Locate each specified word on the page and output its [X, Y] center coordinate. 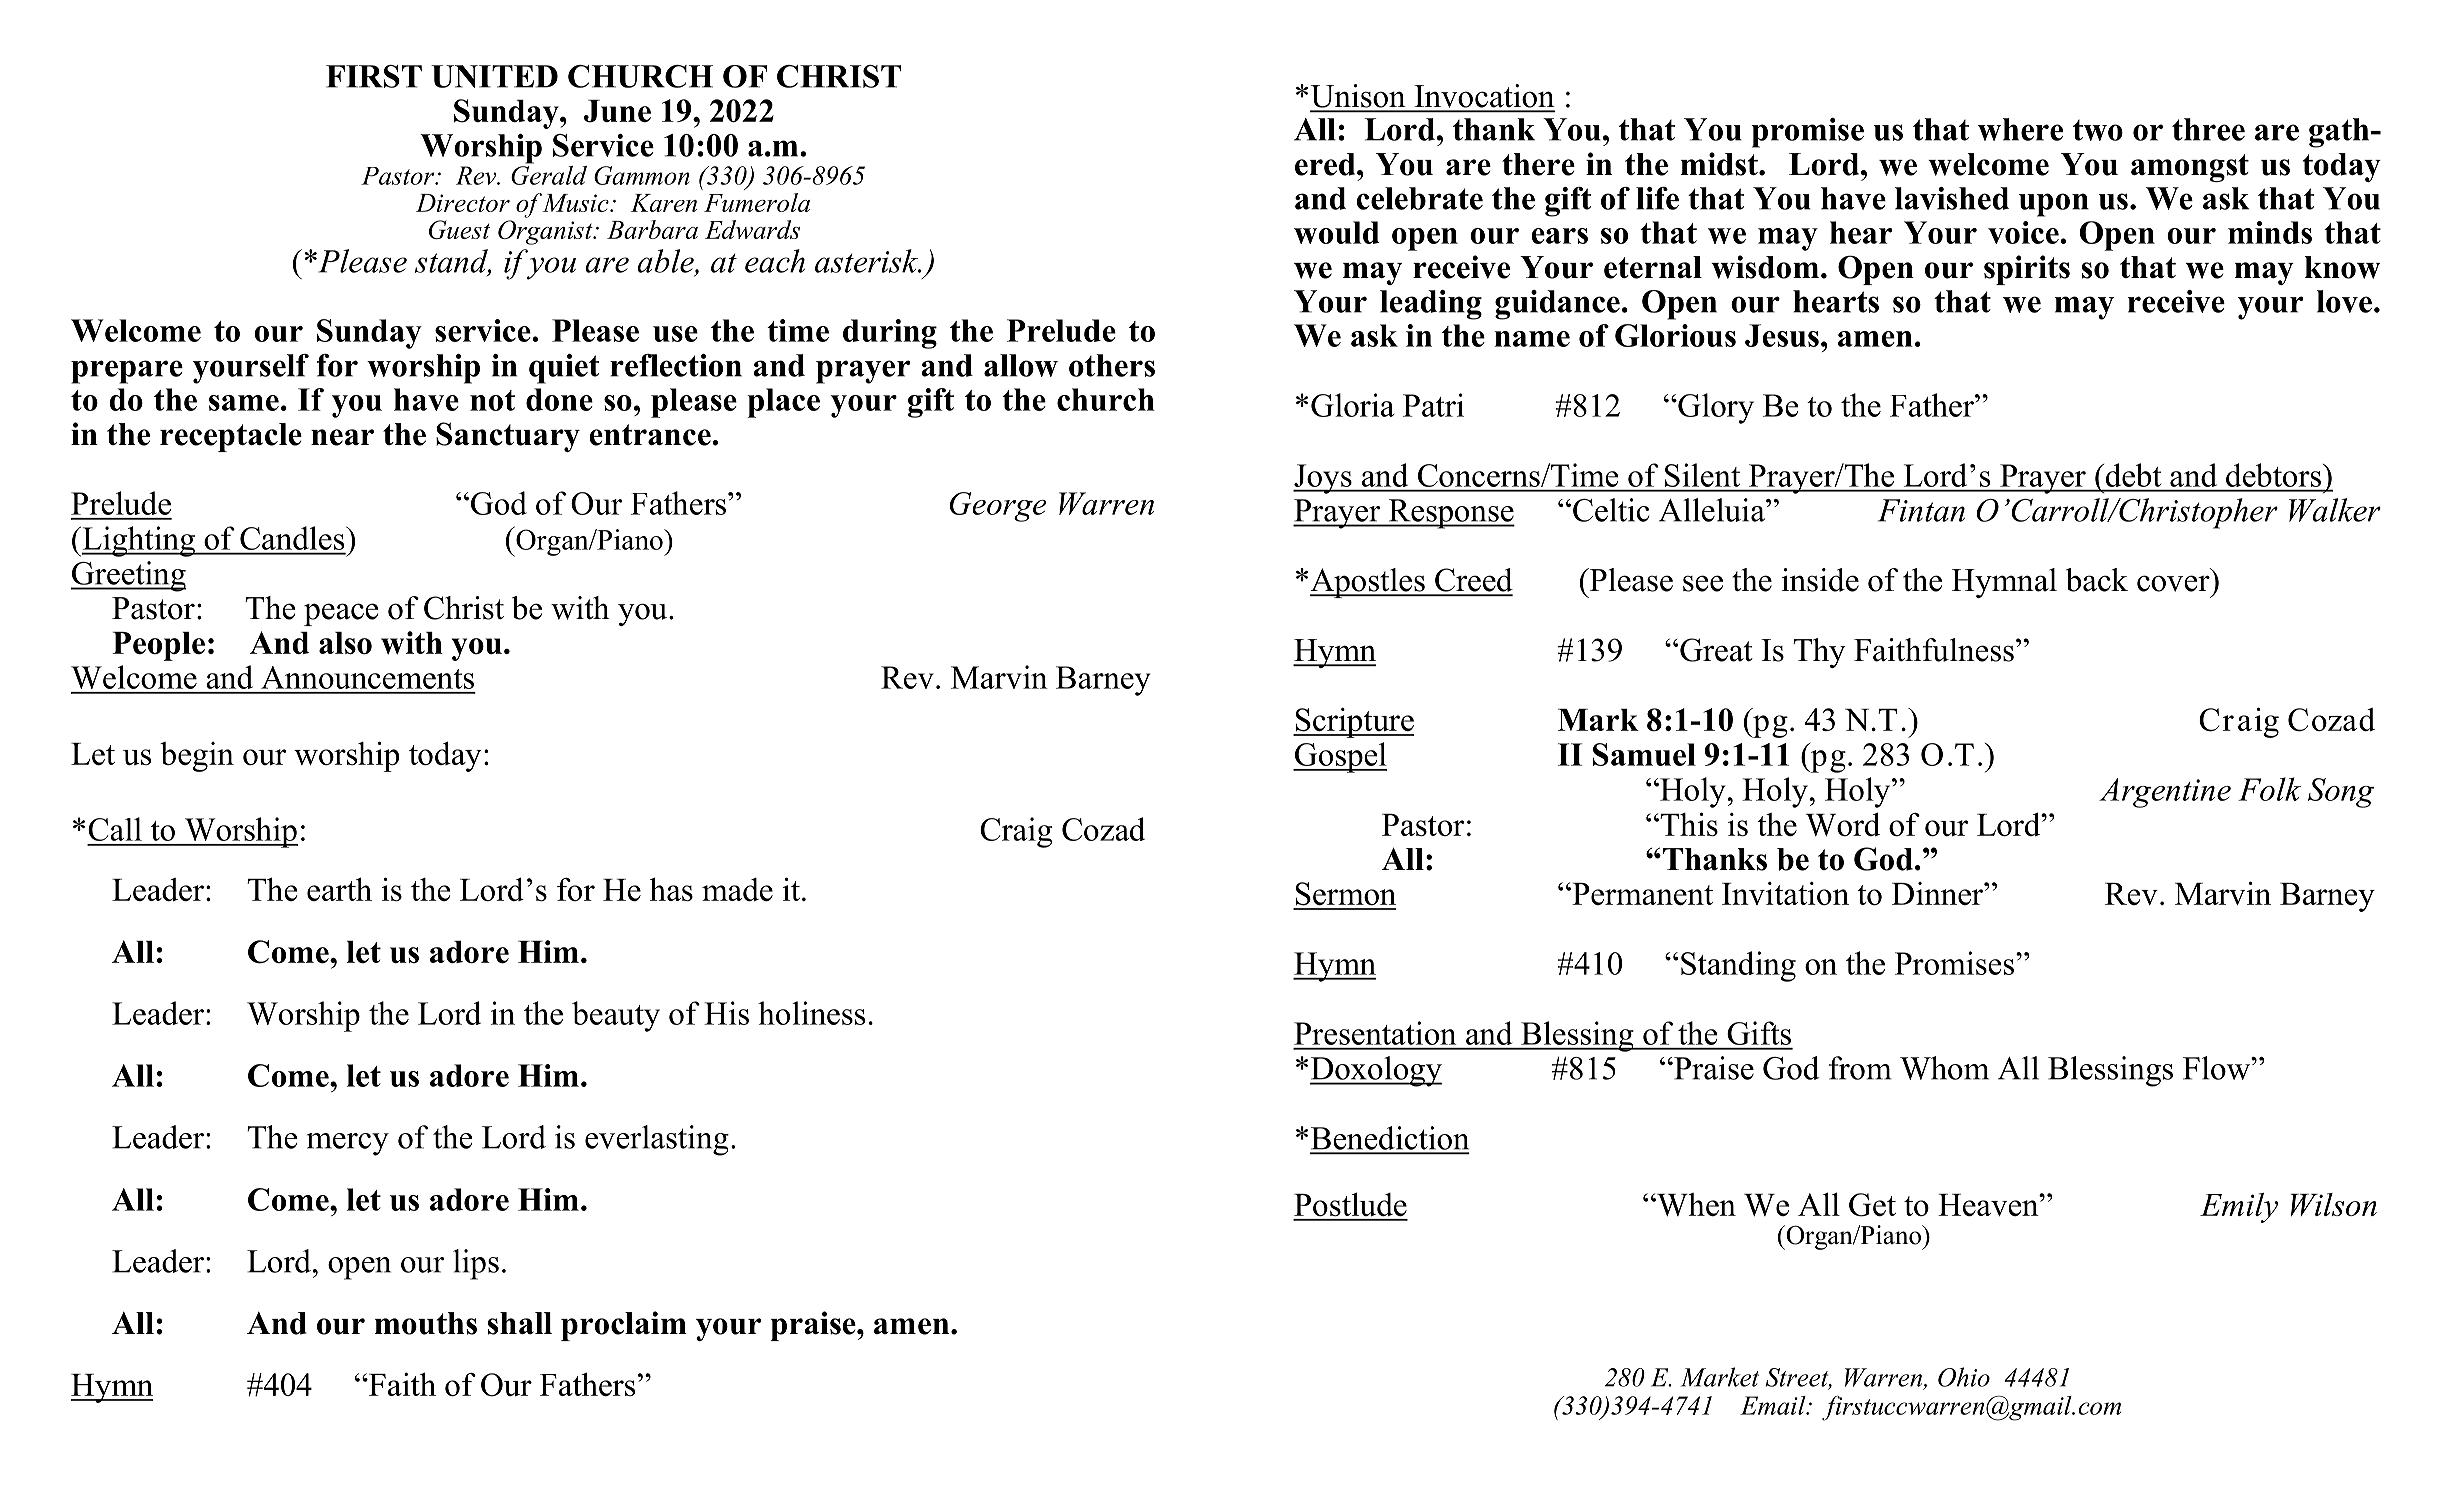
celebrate [1419, 198]
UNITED [494, 76]
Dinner [1938, 893]
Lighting [138, 541]
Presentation [1375, 1033]
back [2097, 580]
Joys [1323, 479]
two [2098, 130]
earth [339, 889]
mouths [426, 1323]
